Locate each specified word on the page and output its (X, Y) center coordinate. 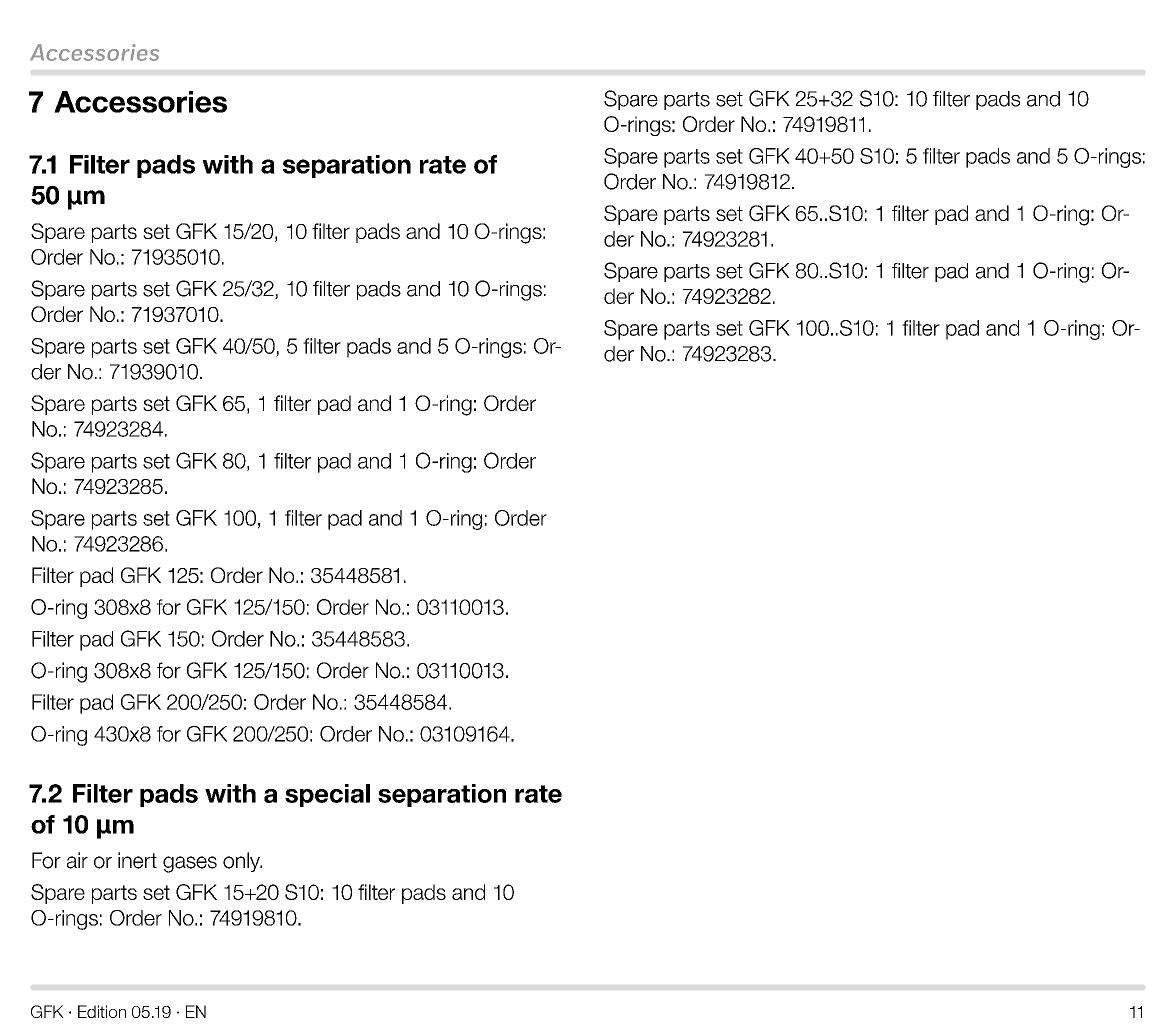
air (77, 860)
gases (190, 864)
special (327, 795)
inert (137, 860)
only (242, 862)
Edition (102, 1011)
